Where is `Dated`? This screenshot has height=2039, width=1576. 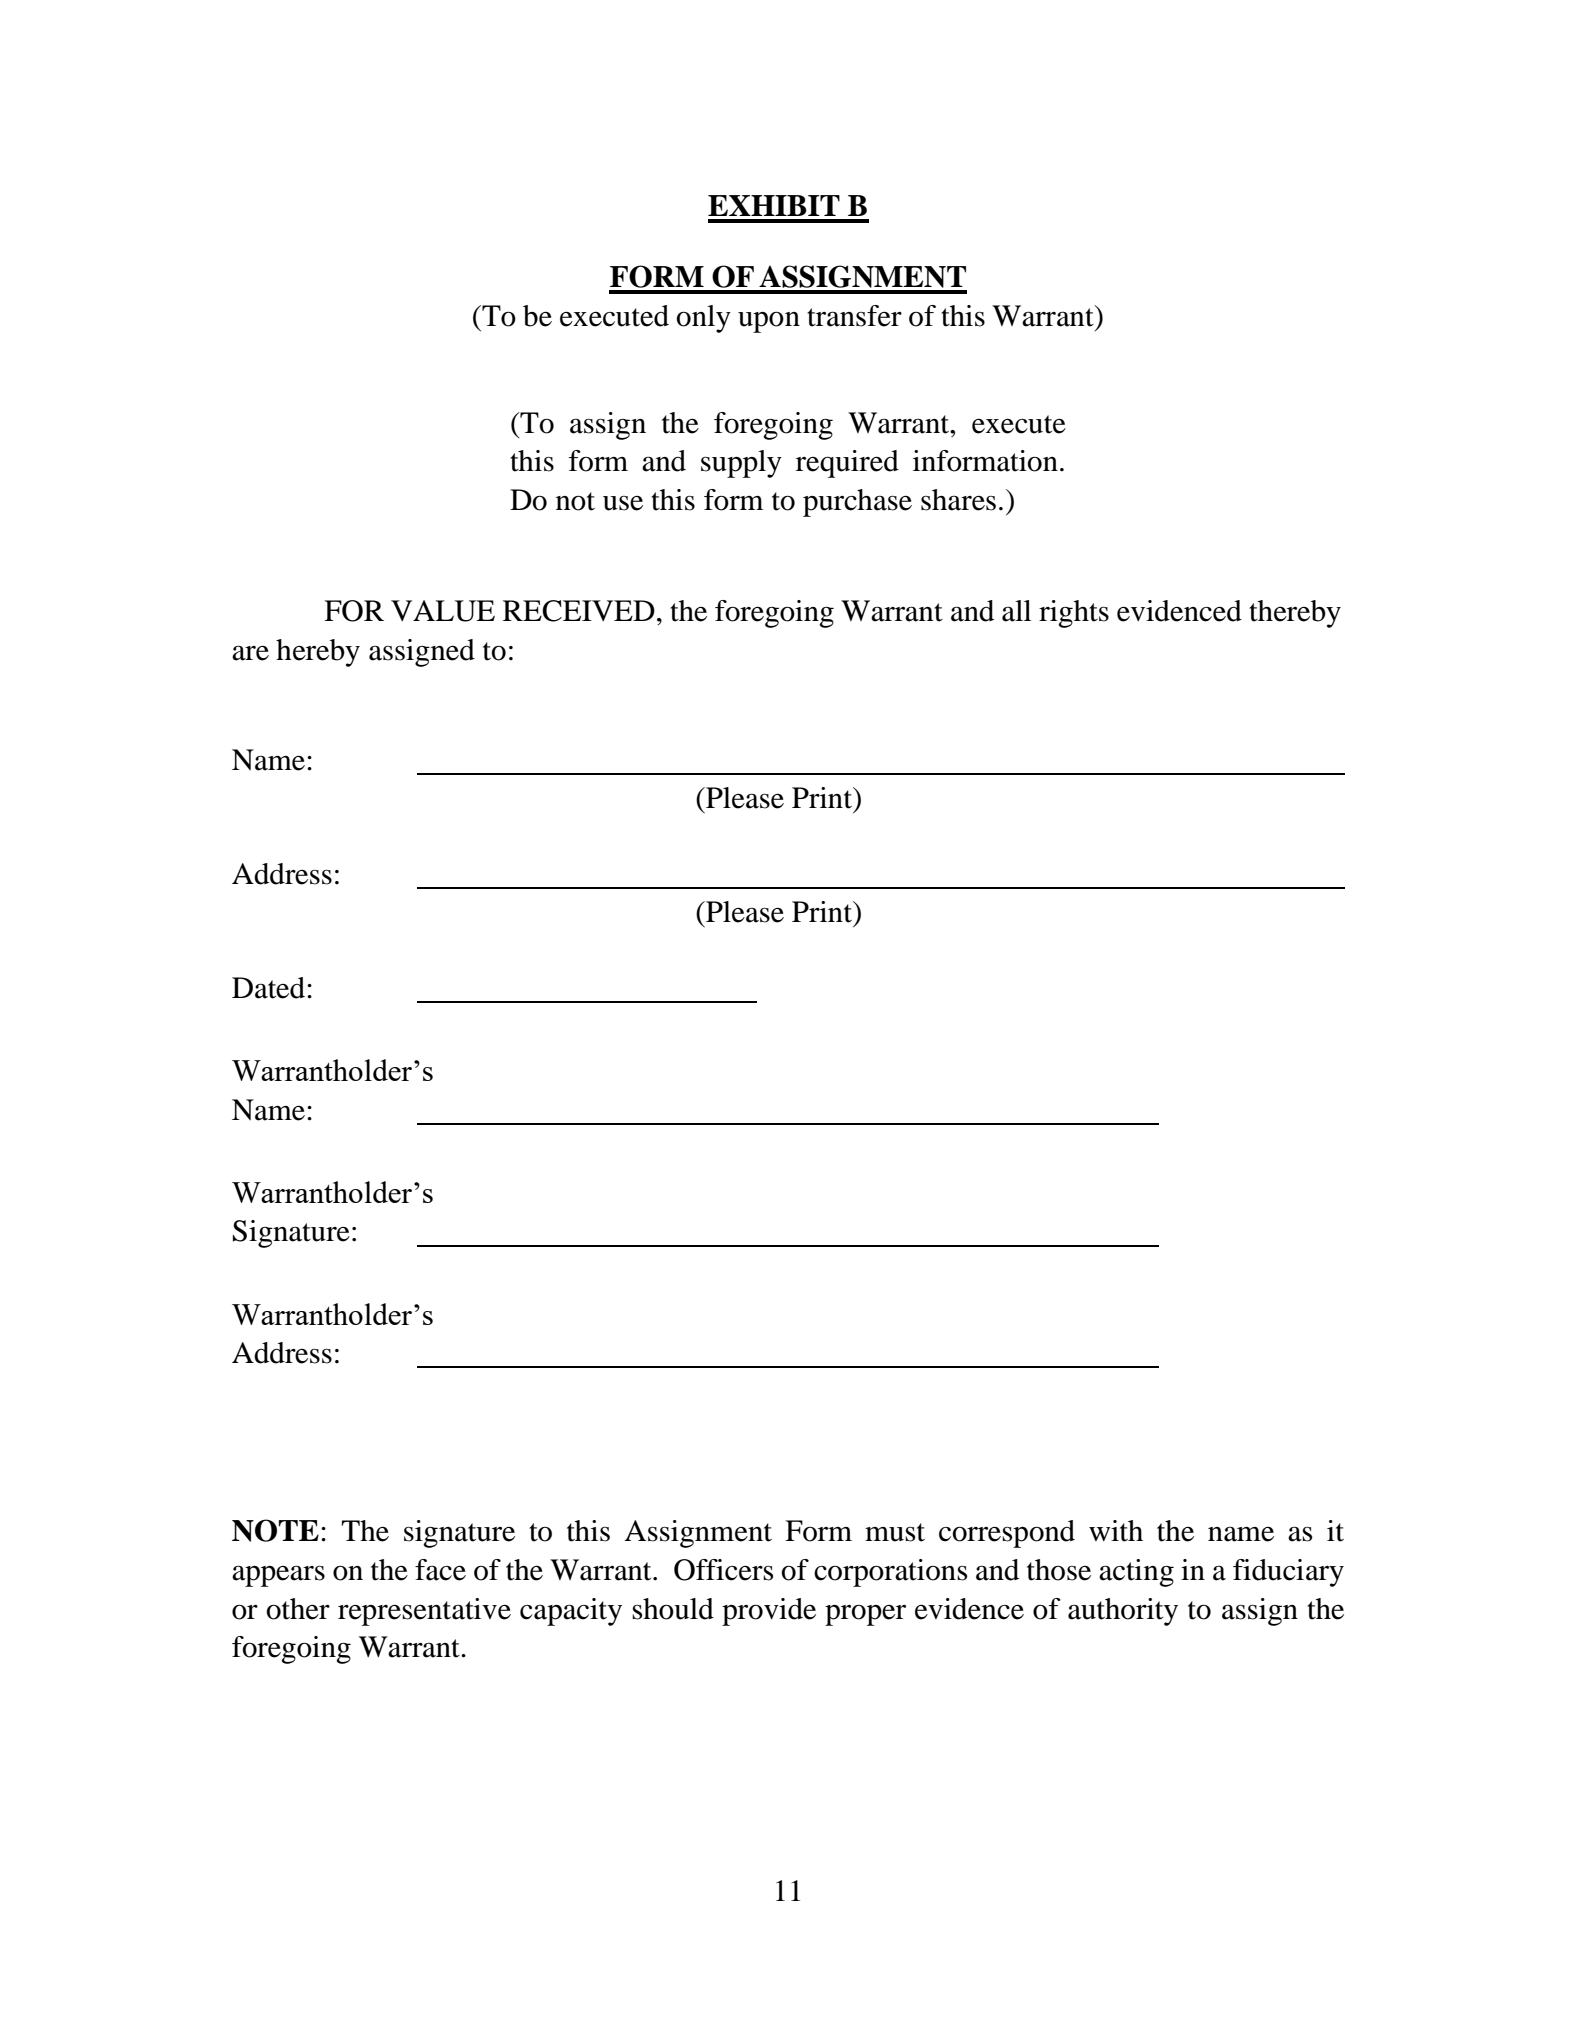 Dated is located at coordinates (270, 988).
